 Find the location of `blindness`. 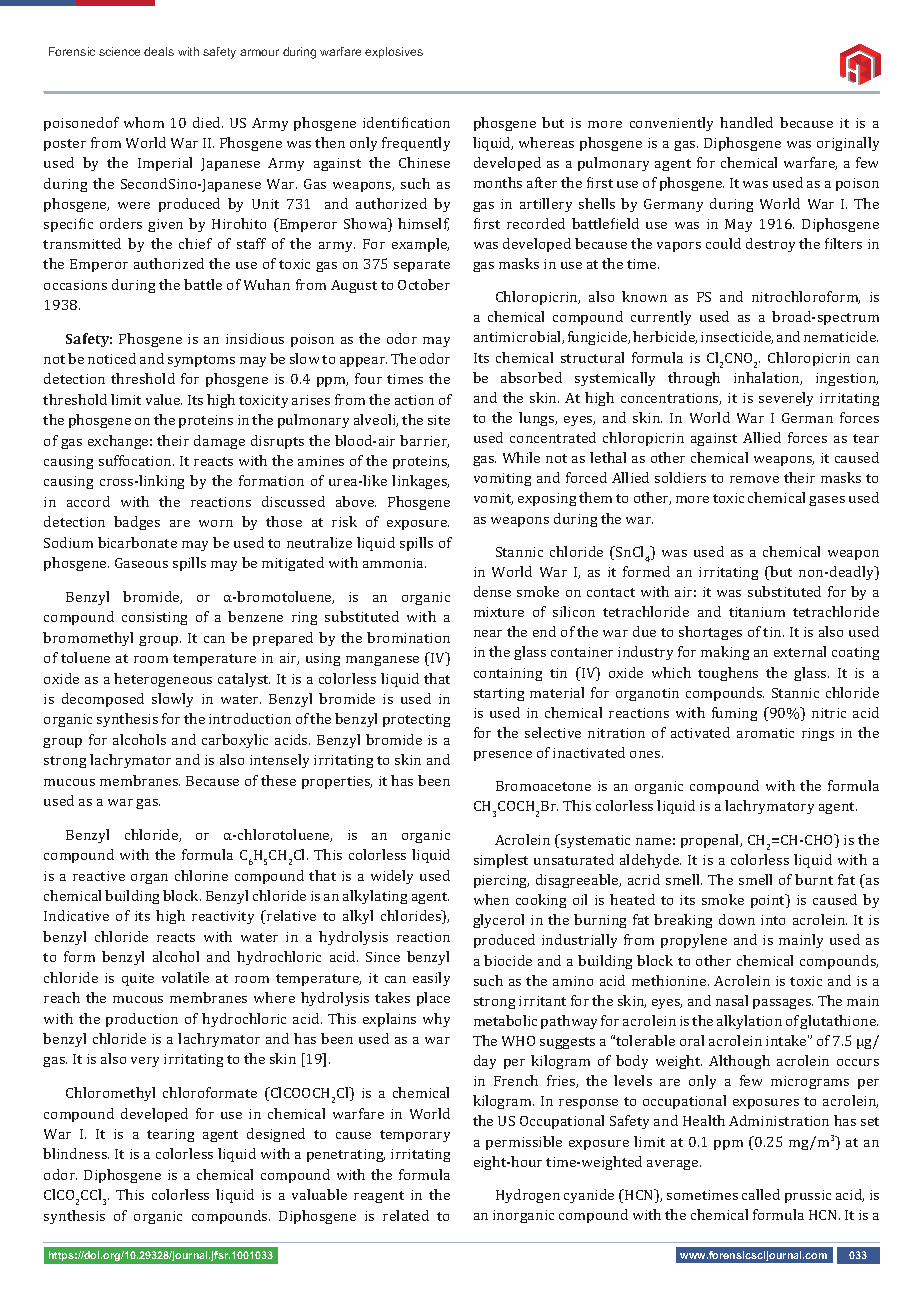

blindness is located at coordinates (76, 1153).
